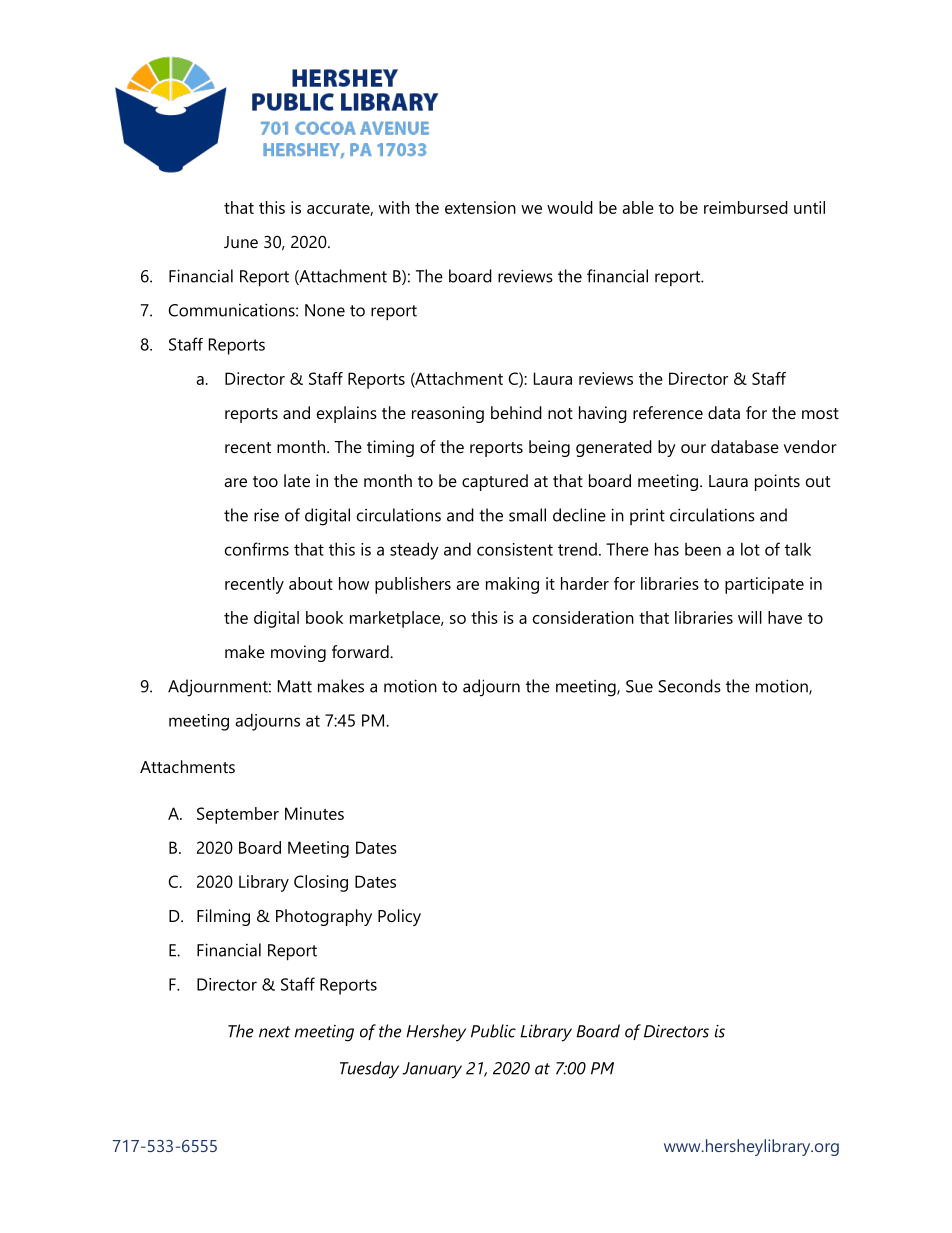 This document has width=952, height=1233. What do you see at coordinates (241, 242) in the document?
I see `June` at bounding box center [241, 242].
